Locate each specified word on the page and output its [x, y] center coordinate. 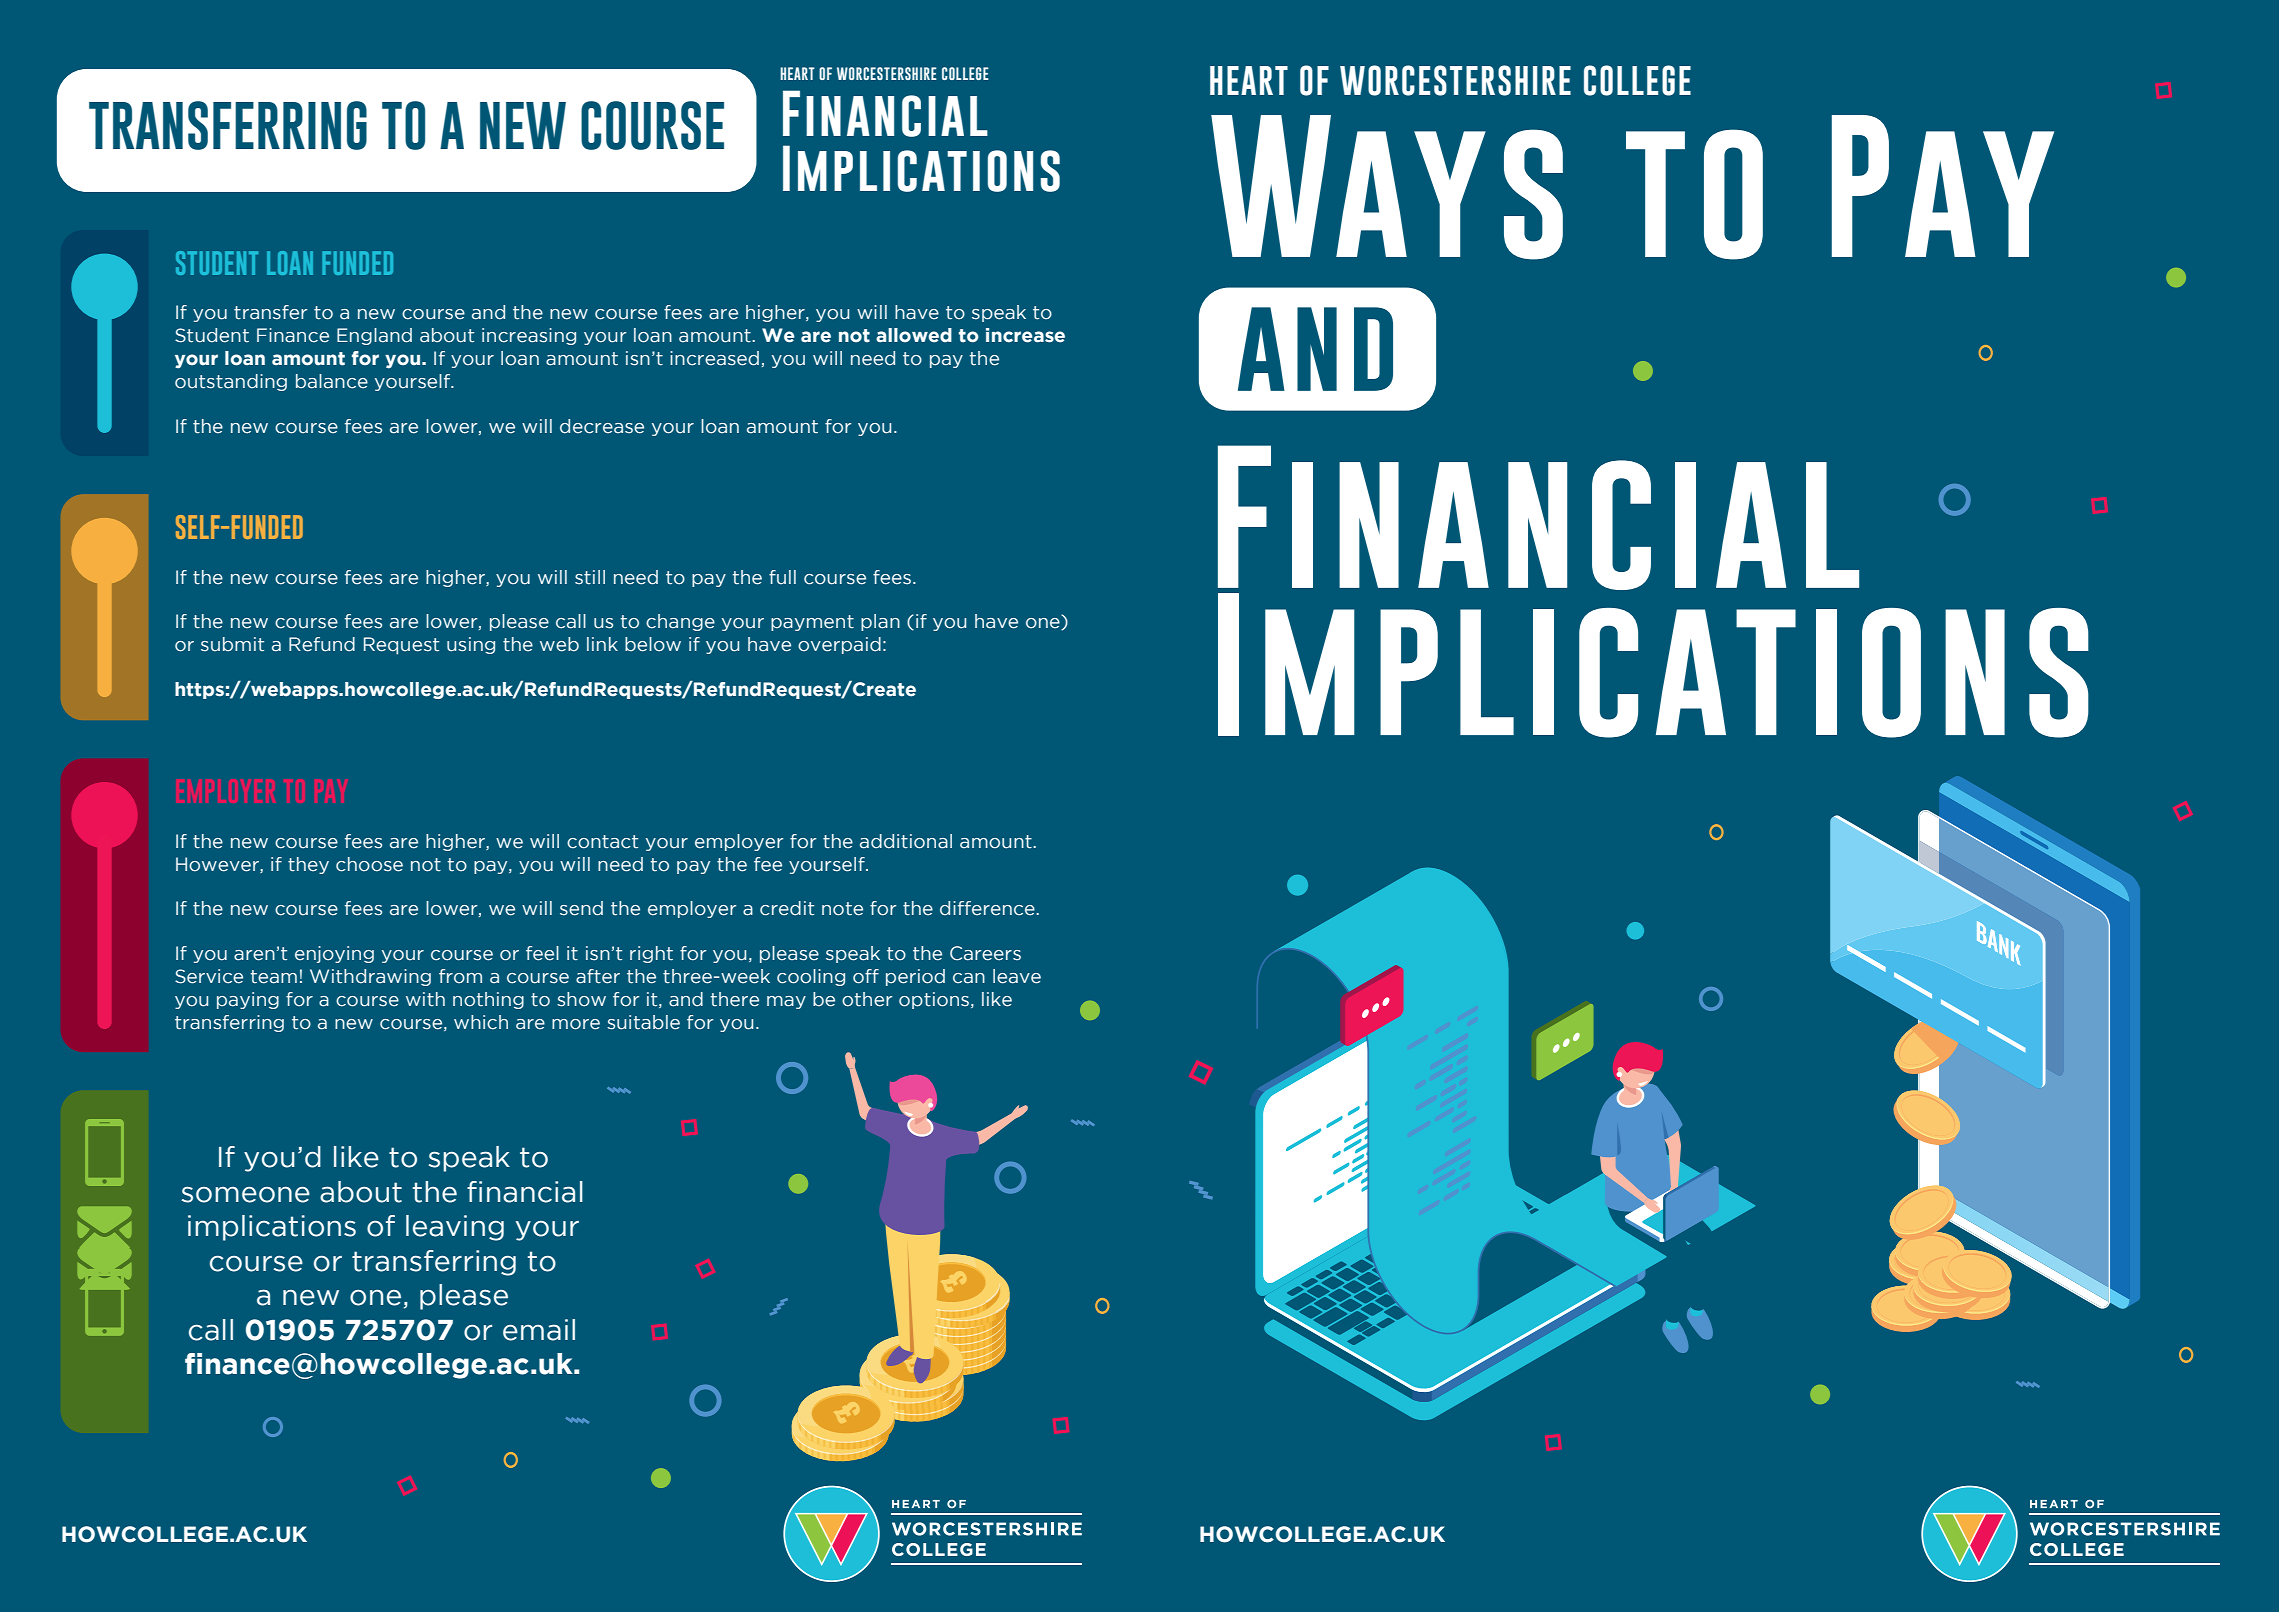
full [782, 577]
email [539, 1330]
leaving [455, 1228]
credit [787, 908]
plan [880, 622]
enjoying [334, 954]
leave [1017, 976]
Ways [1387, 187]
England [374, 336]
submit [232, 644]
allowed [914, 335]
